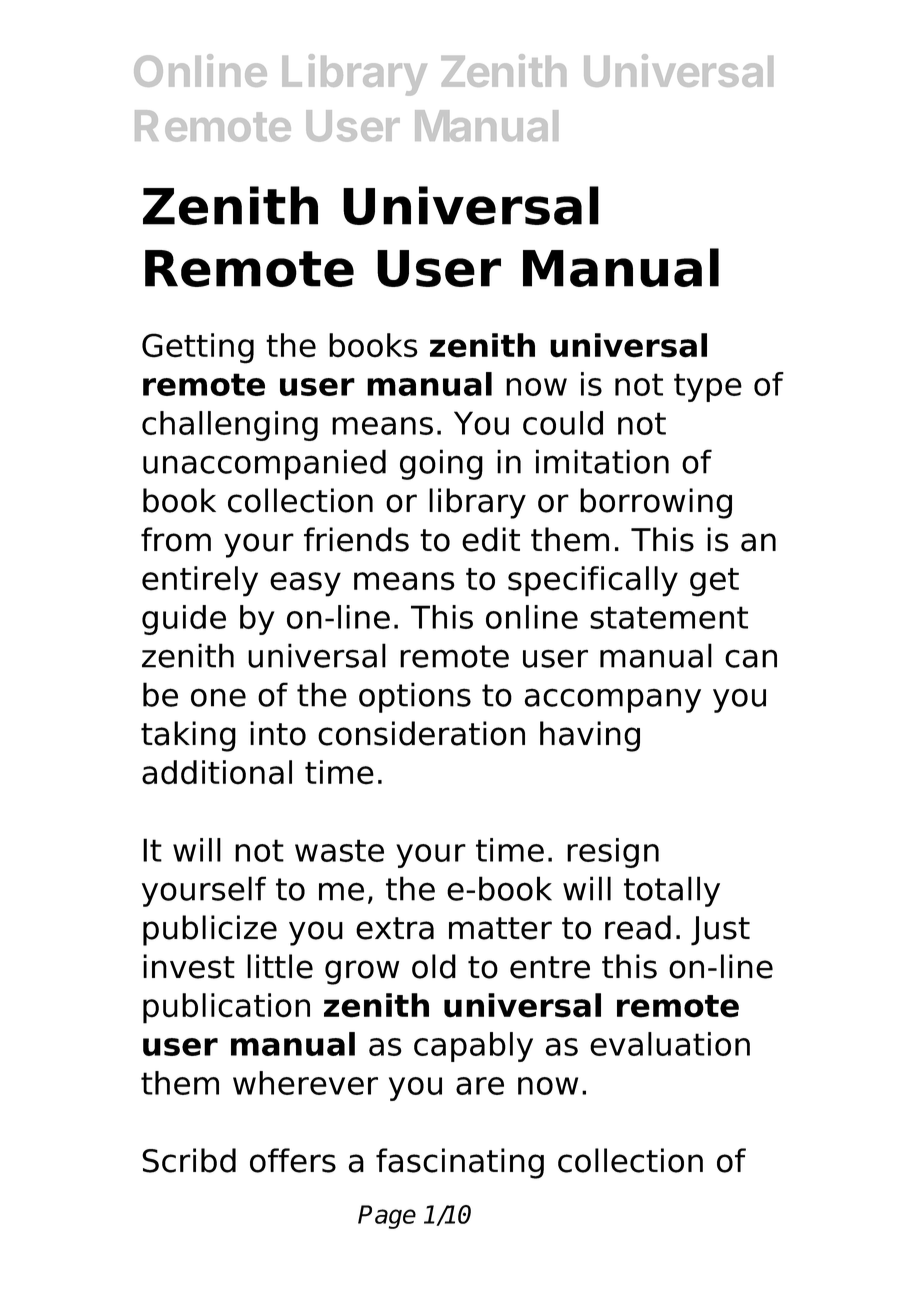 This screenshot has width=924, height=1303. I want to click on type, so click(708, 387).
